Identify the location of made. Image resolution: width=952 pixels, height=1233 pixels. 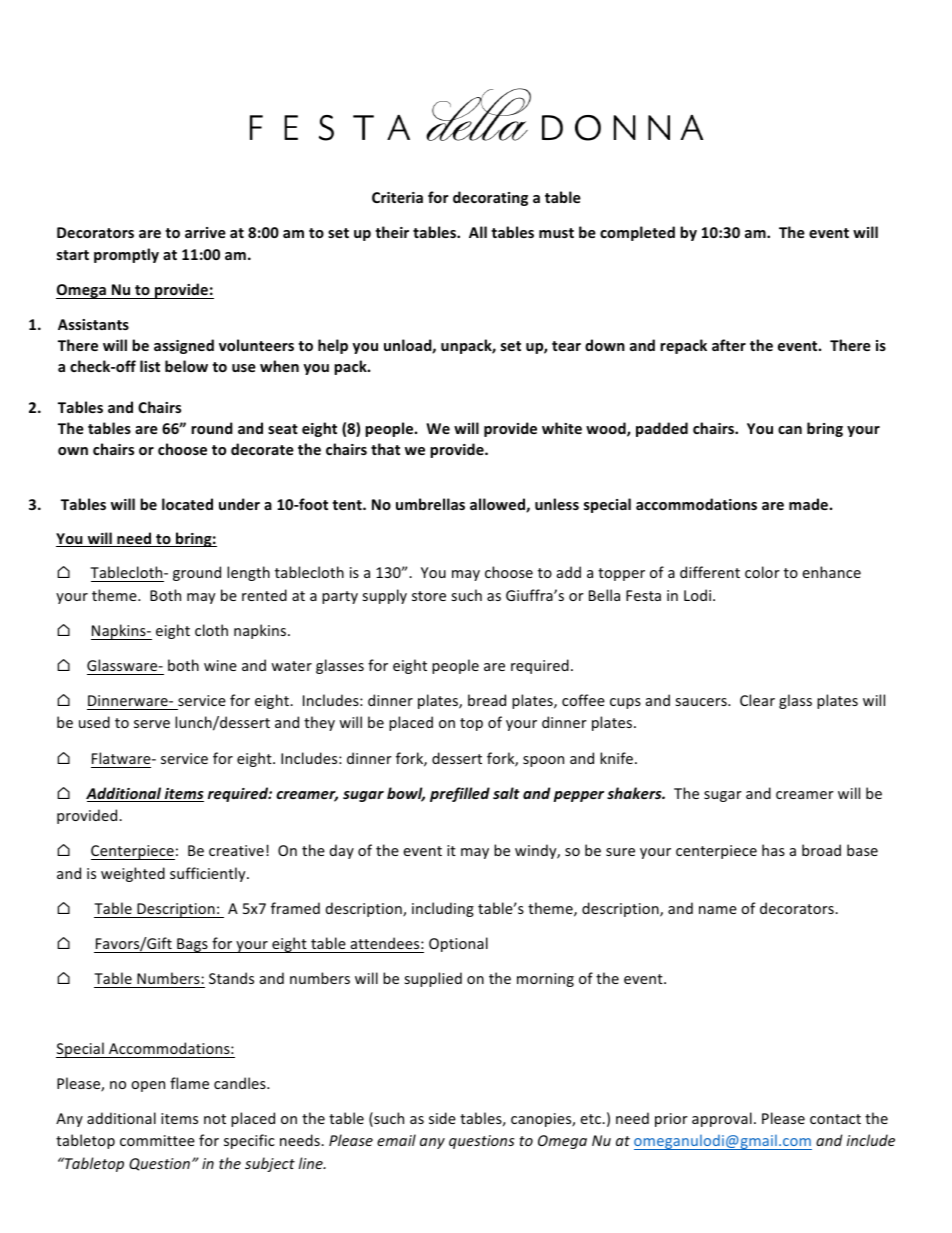
(808, 504).
